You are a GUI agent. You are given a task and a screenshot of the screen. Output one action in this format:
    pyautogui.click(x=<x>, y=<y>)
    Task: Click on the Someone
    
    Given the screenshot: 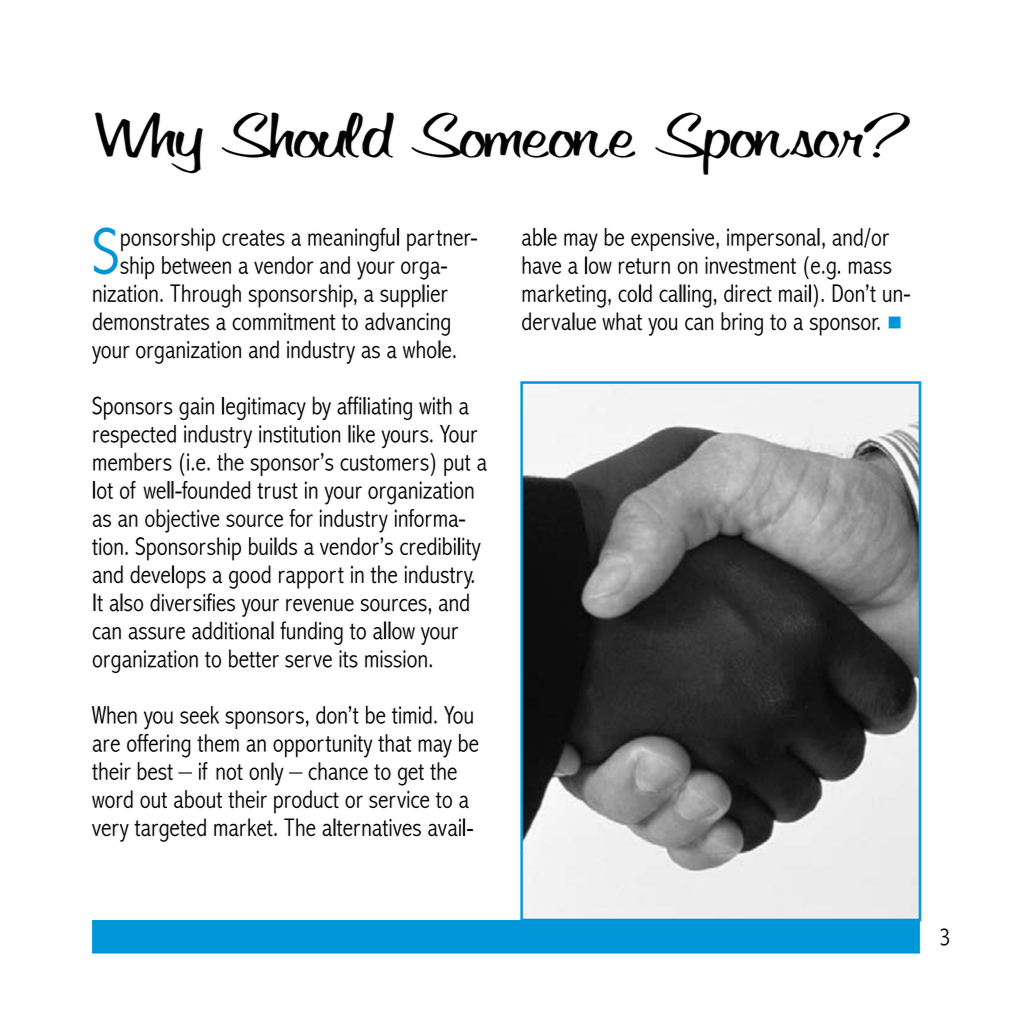 What is the action you would take?
    pyautogui.click(x=523, y=135)
